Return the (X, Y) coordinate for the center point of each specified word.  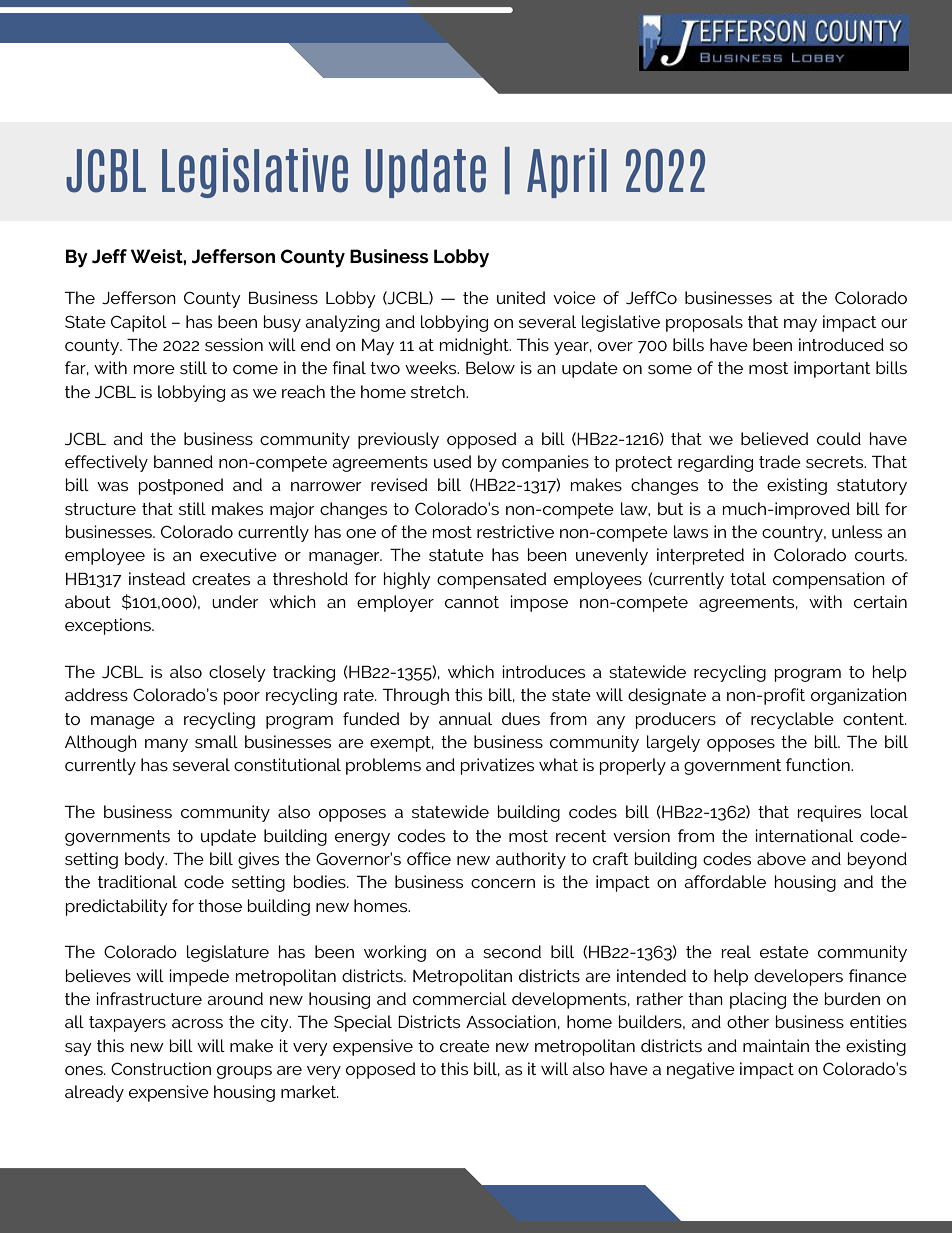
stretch (439, 391)
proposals (704, 323)
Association (511, 1021)
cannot (472, 602)
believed (774, 438)
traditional (137, 881)
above (781, 858)
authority (531, 860)
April (567, 173)
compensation (829, 580)
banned (183, 461)
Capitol (139, 323)
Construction (161, 1068)
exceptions (109, 626)
